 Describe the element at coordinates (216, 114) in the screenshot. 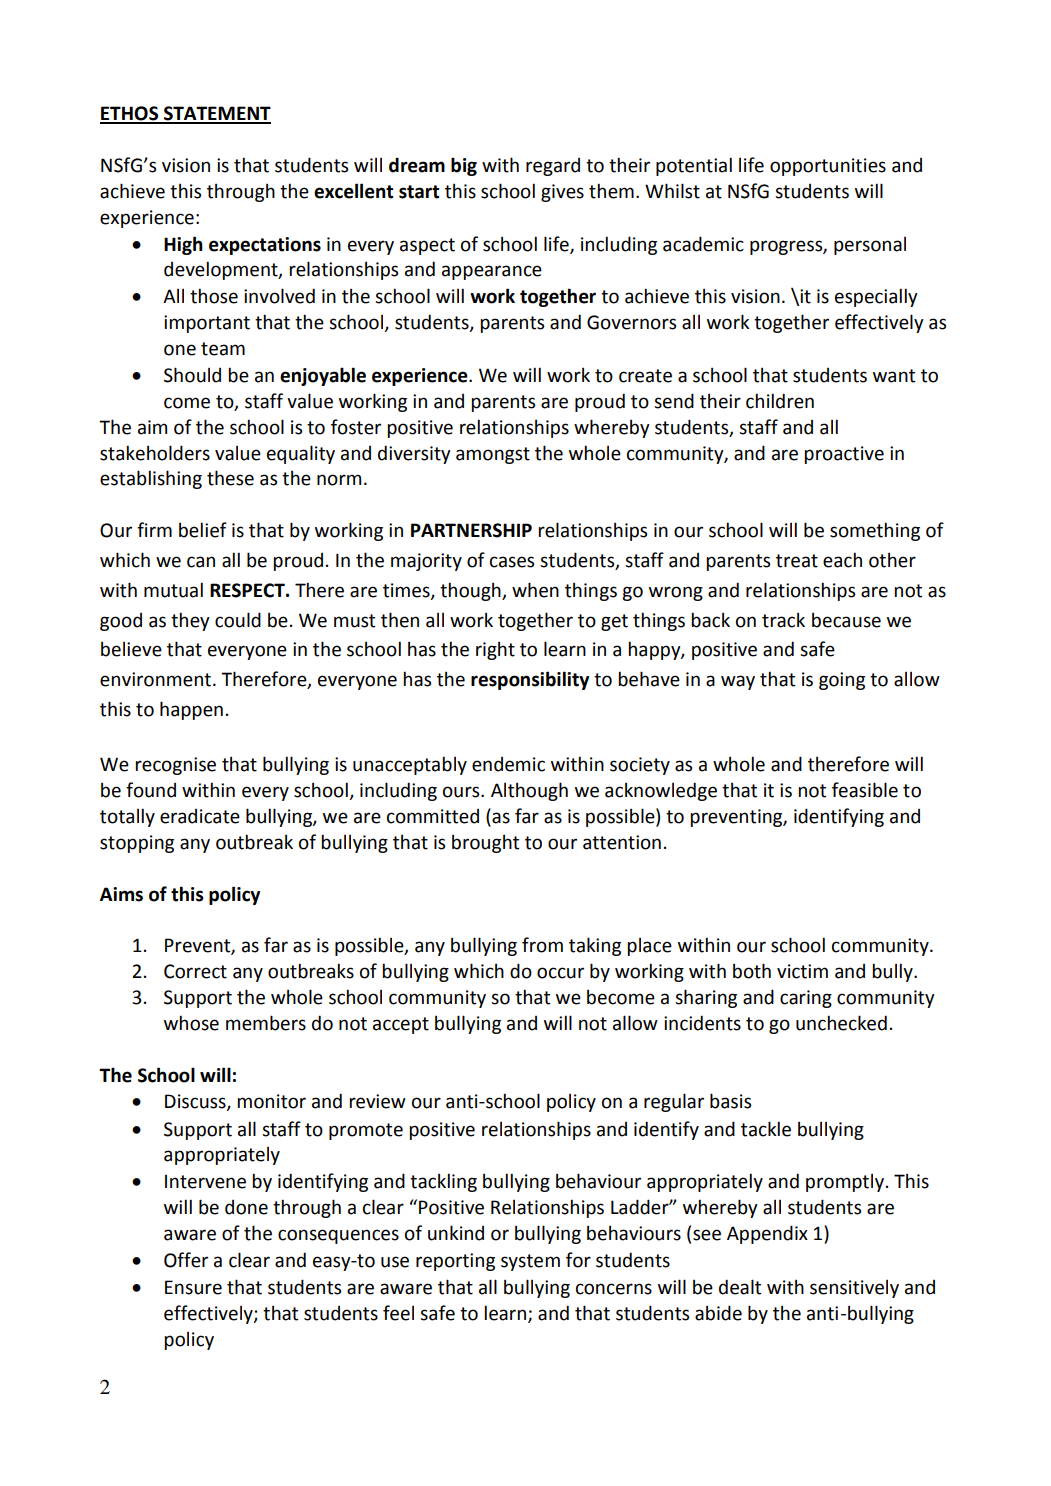

I see `STATEMENT` at that location.
